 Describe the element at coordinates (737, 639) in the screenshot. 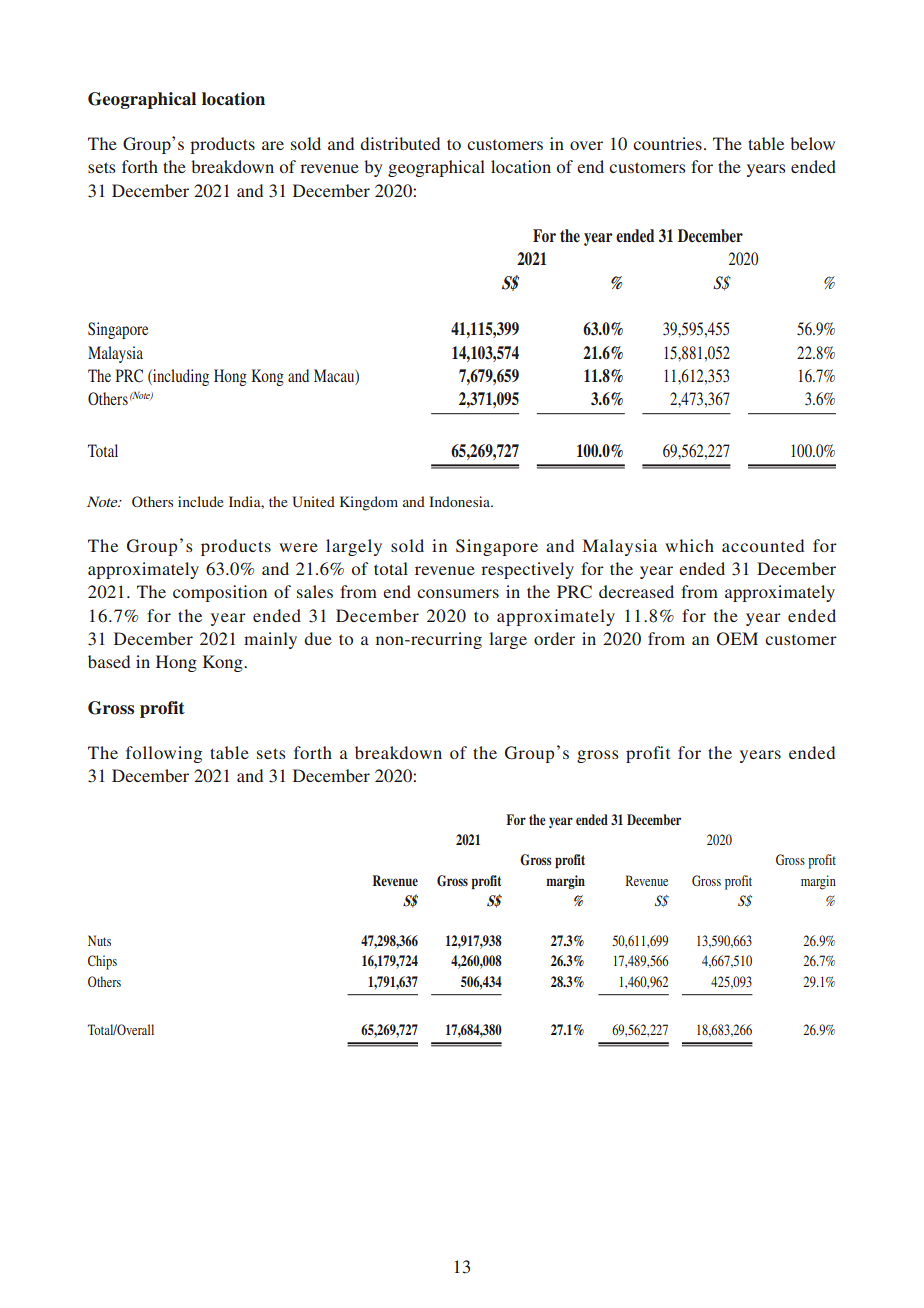

I see `OEM` at that location.
